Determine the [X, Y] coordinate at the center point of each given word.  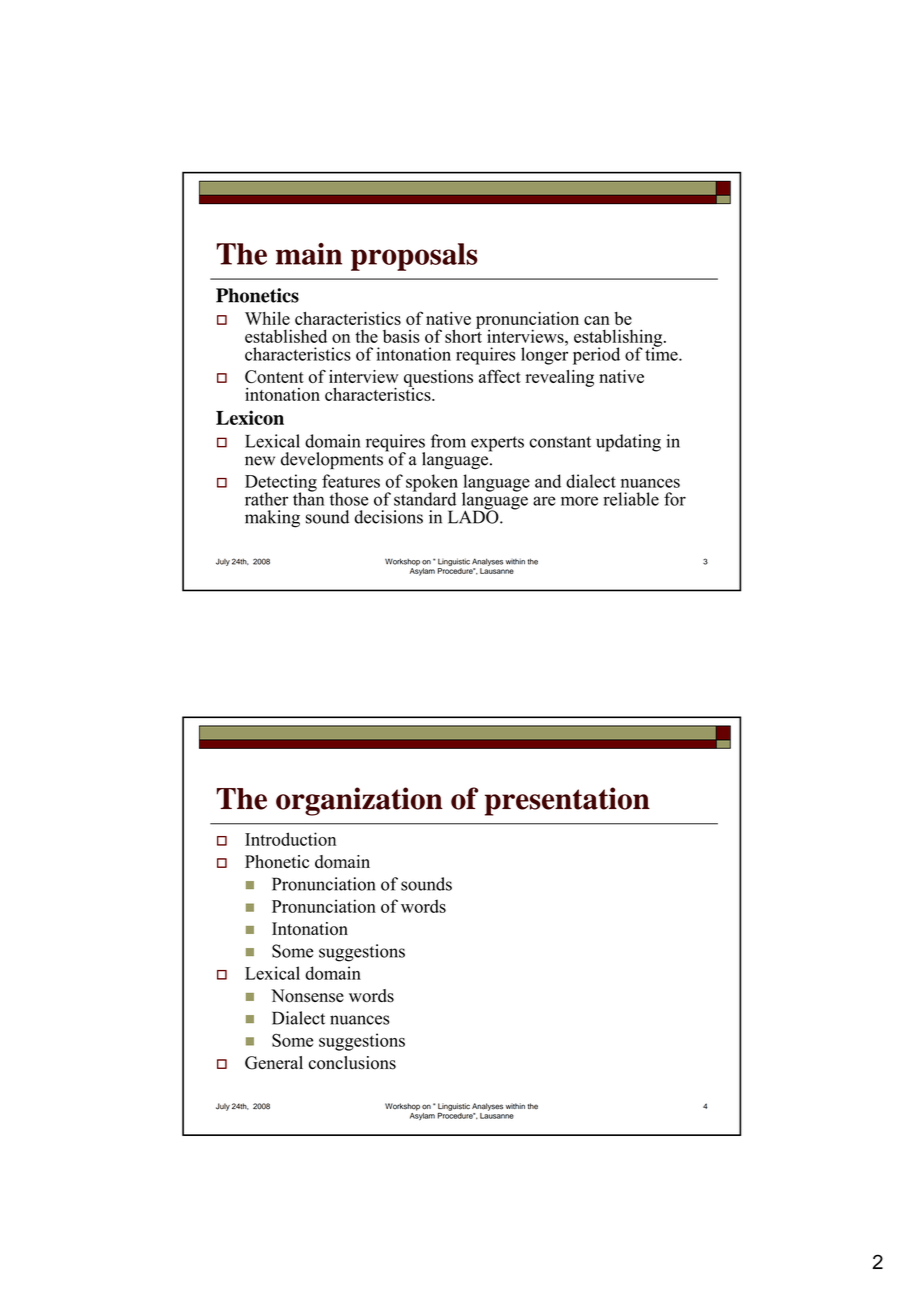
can [597, 320]
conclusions [352, 1063]
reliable [631, 499]
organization [359, 801]
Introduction [290, 839]
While [267, 318]
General [274, 1063]
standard [425, 498]
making [272, 519]
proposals [414, 257]
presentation [567, 801]
